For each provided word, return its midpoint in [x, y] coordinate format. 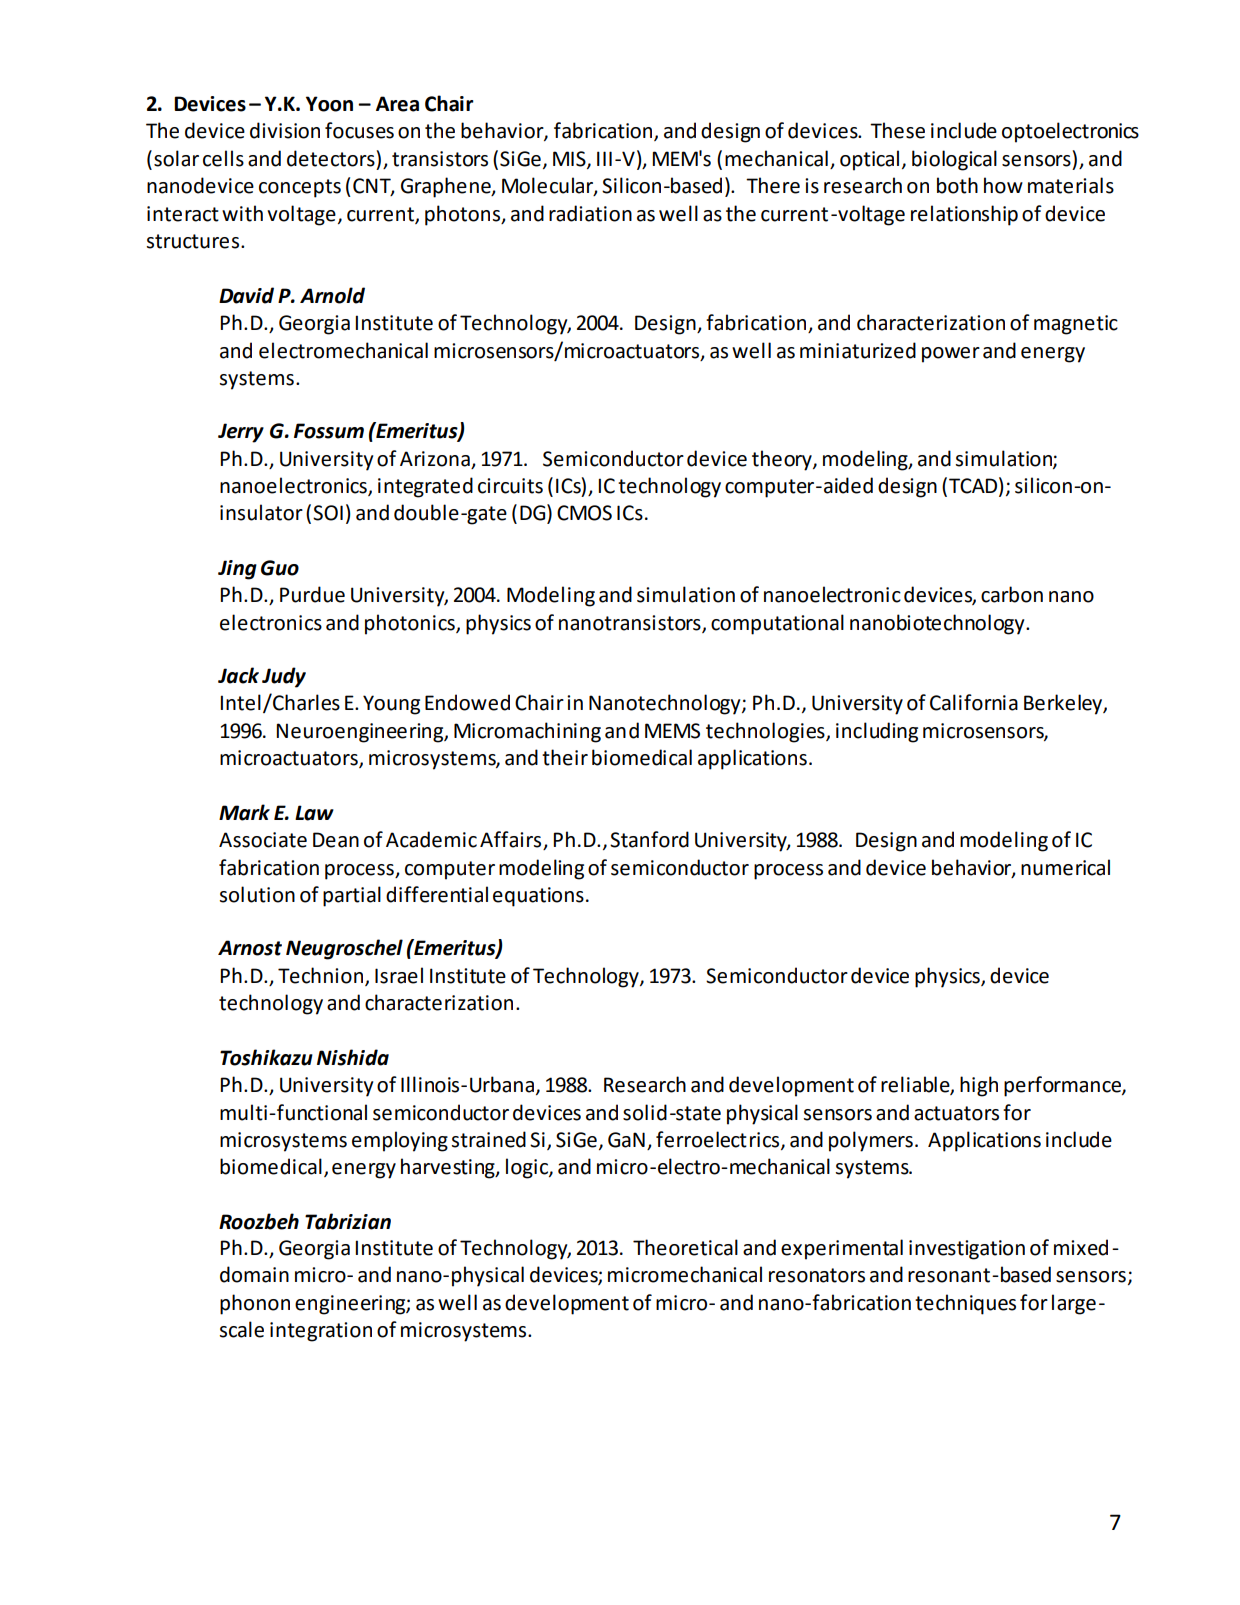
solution [257, 894]
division [285, 130]
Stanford [649, 839]
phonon [255, 1304]
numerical [1065, 867]
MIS [570, 159]
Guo [280, 568]
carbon [1012, 594]
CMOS [584, 513]
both [957, 185]
